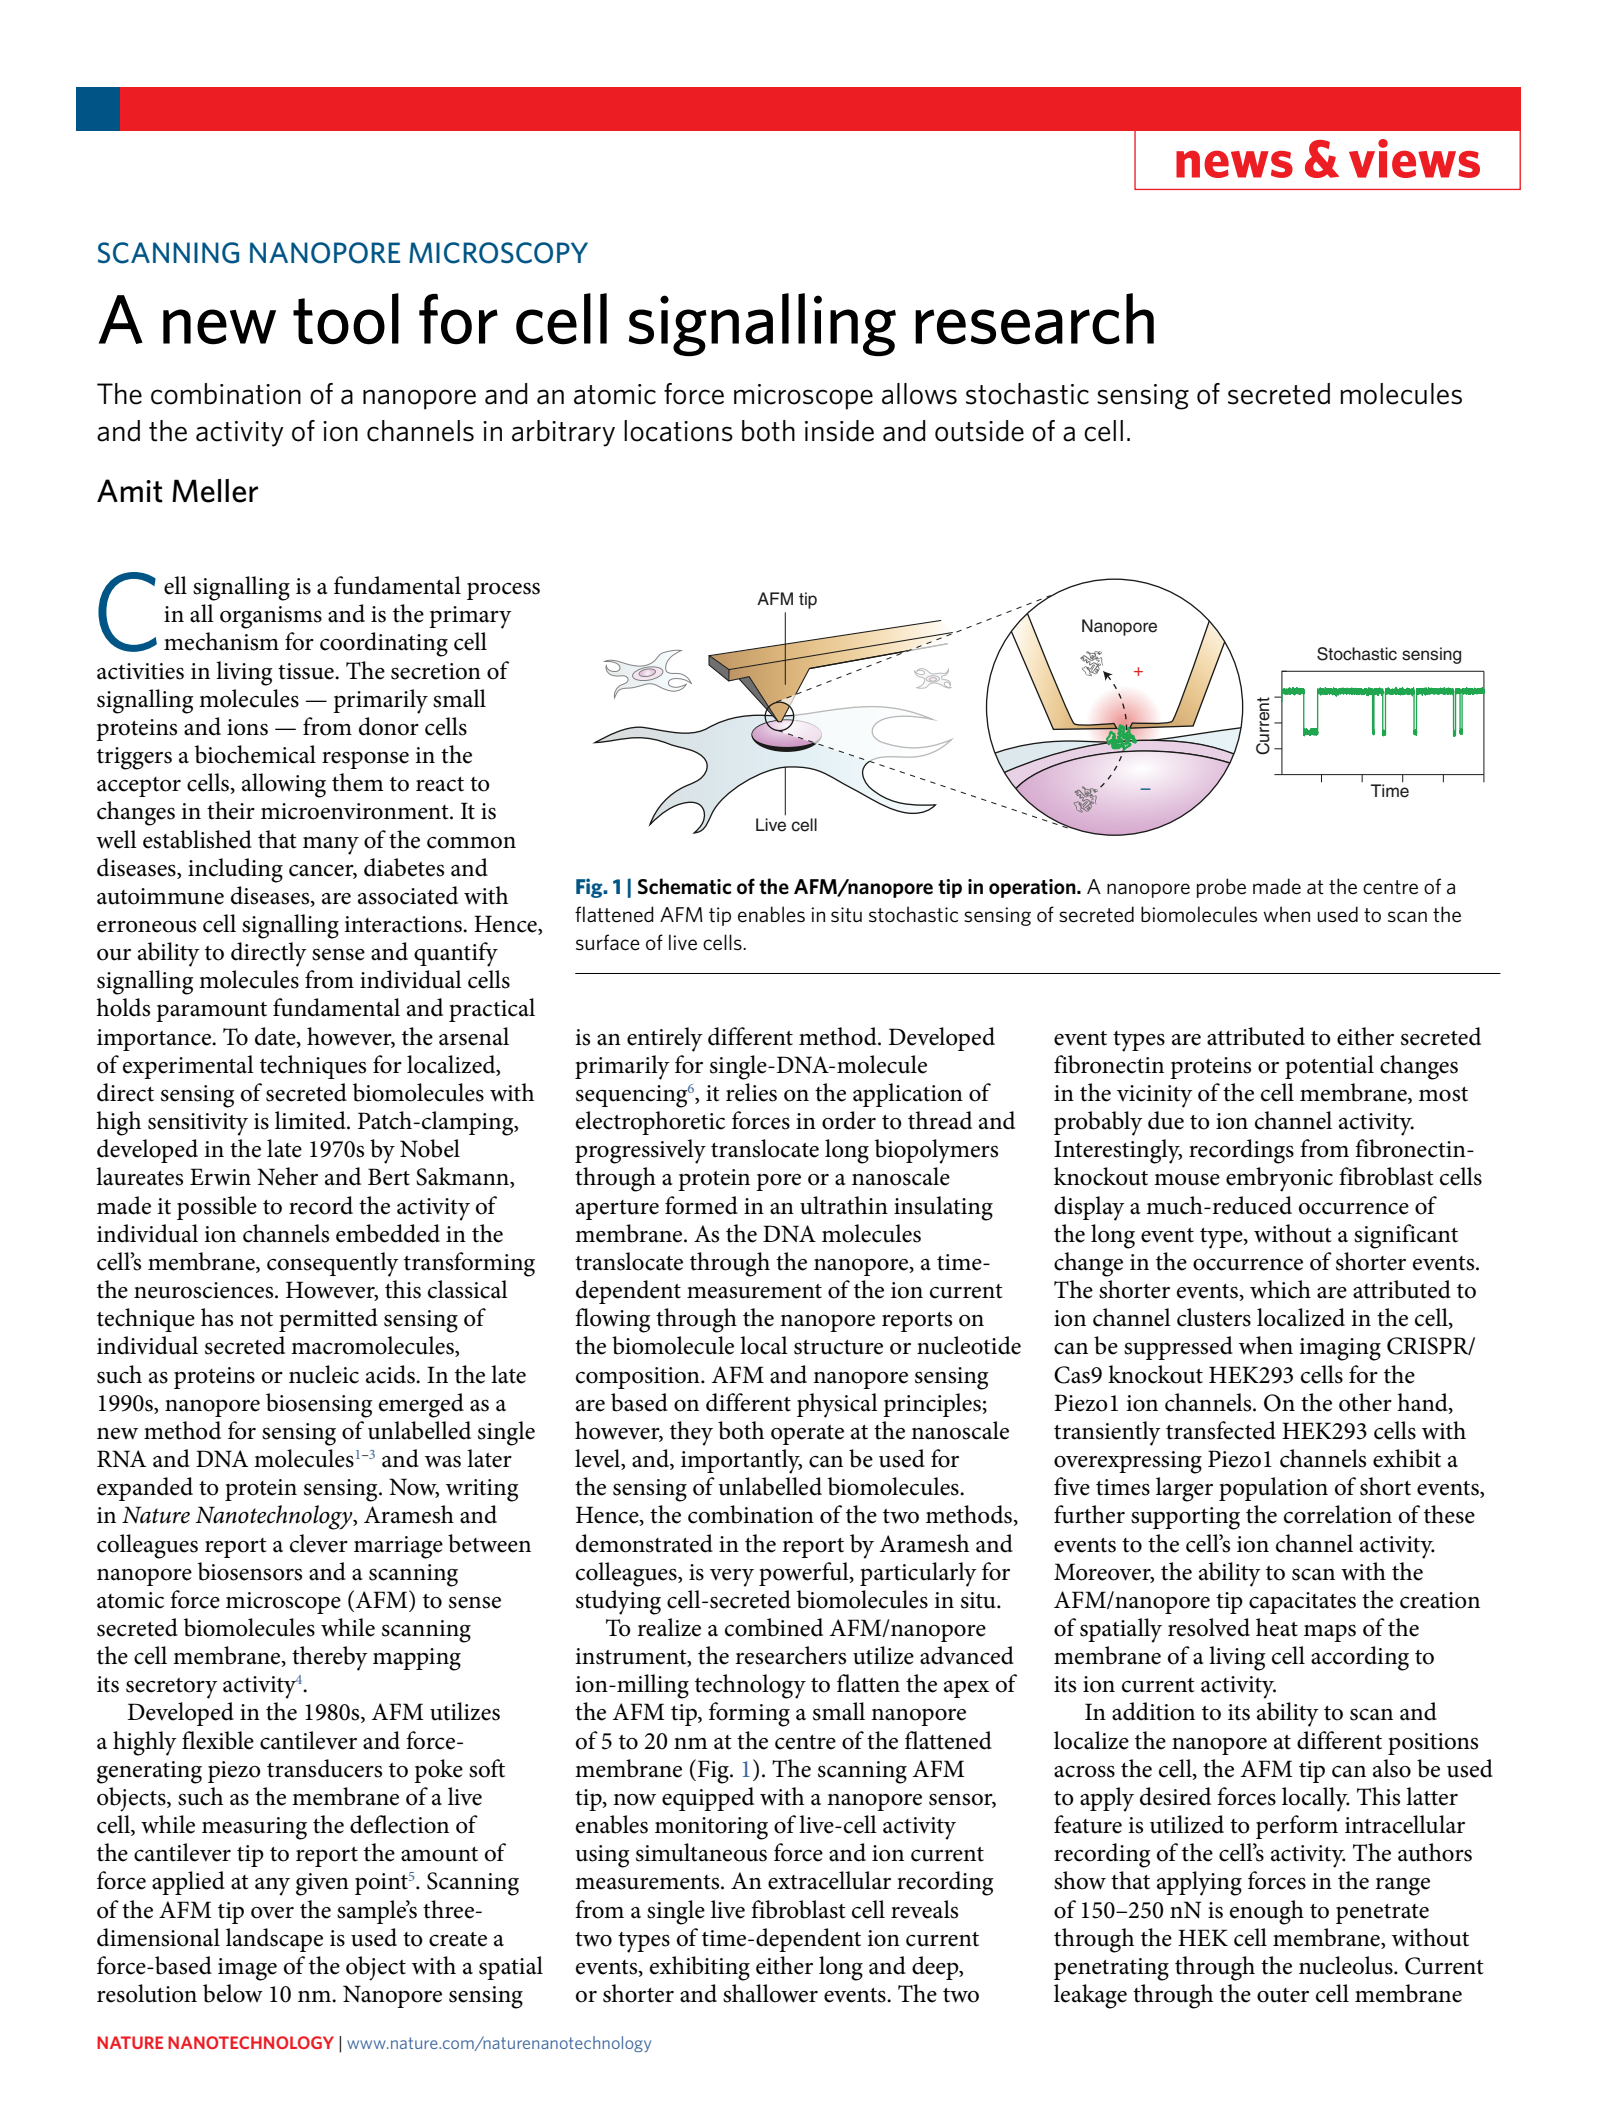 This screenshot has width=1597, height=2121. Describe the element at coordinates (1221, 888) in the screenshot. I see `probe` at that location.
